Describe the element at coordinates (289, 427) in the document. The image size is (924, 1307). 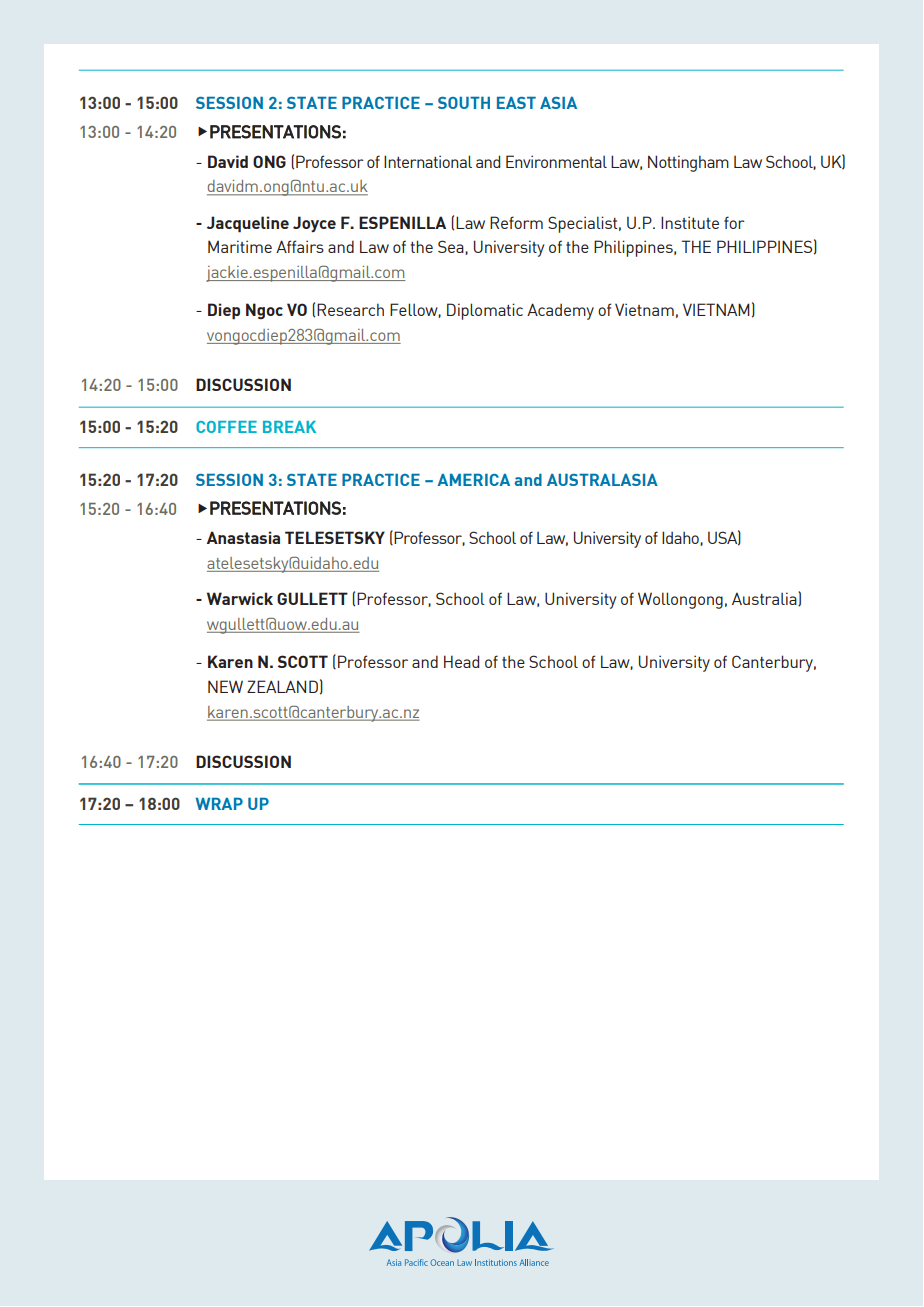
I see `BREAK` at that location.
